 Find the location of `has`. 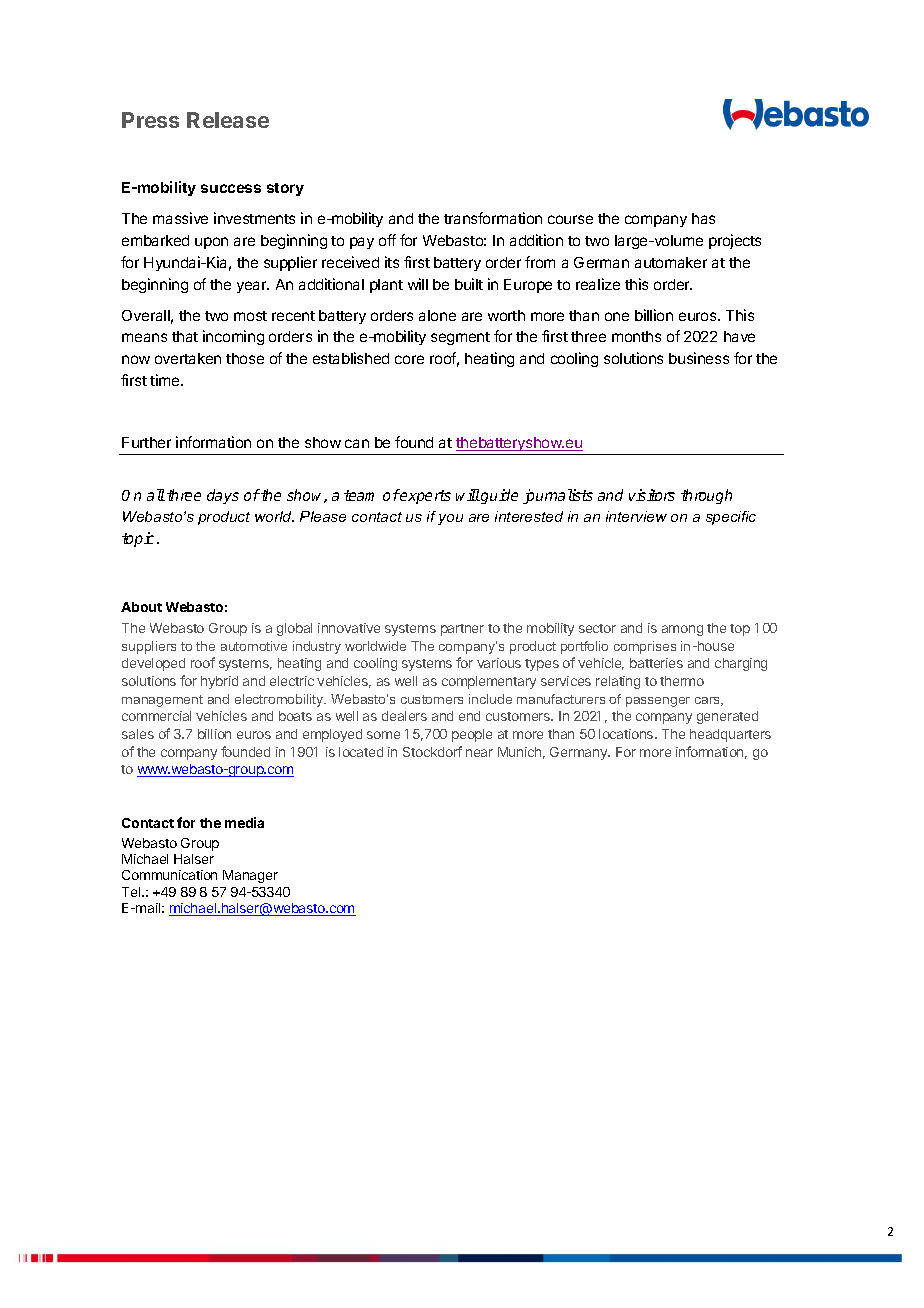

has is located at coordinates (703, 218).
